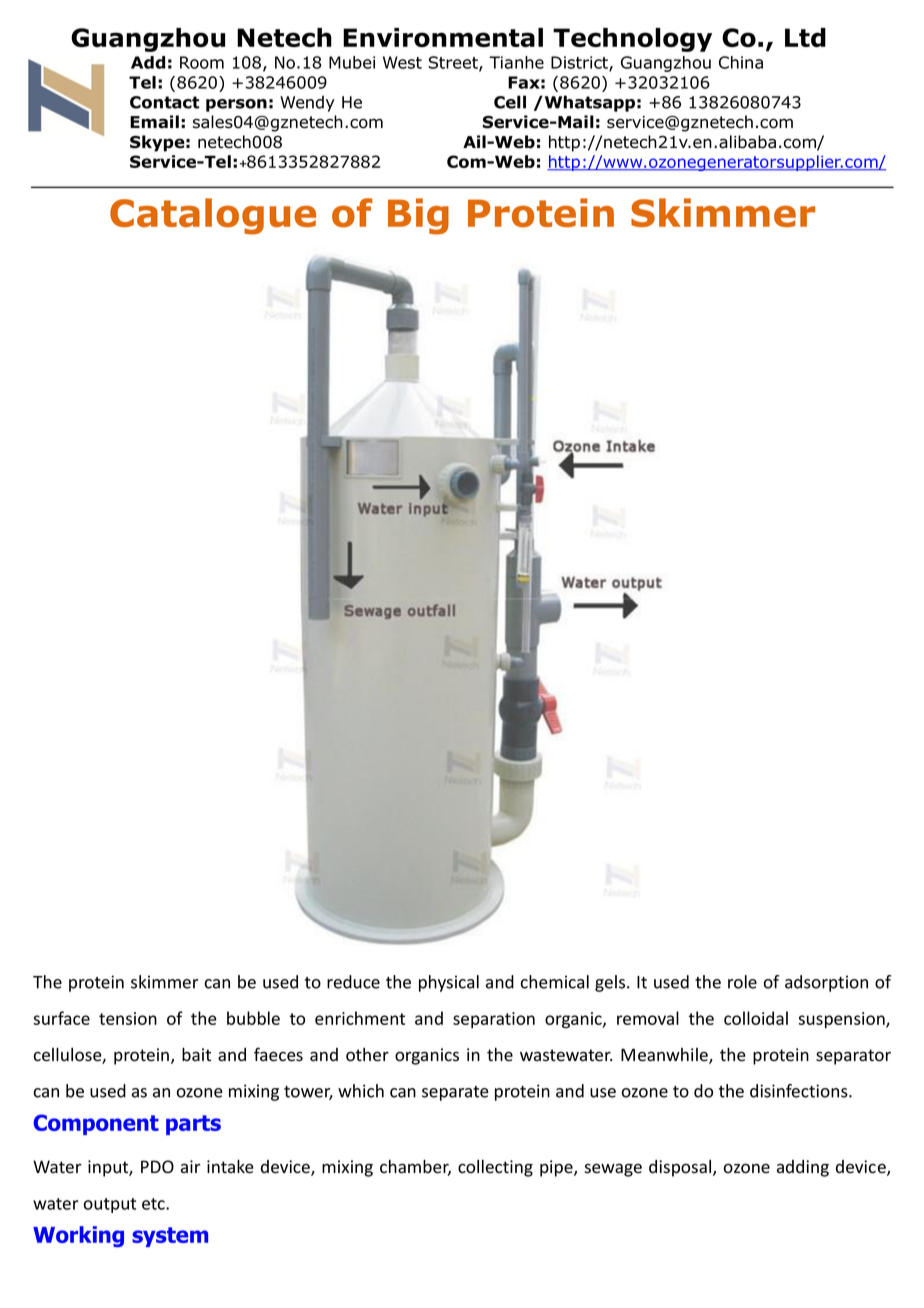  What do you see at coordinates (154, 1204) in the screenshot?
I see `etc` at bounding box center [154, 1204].
